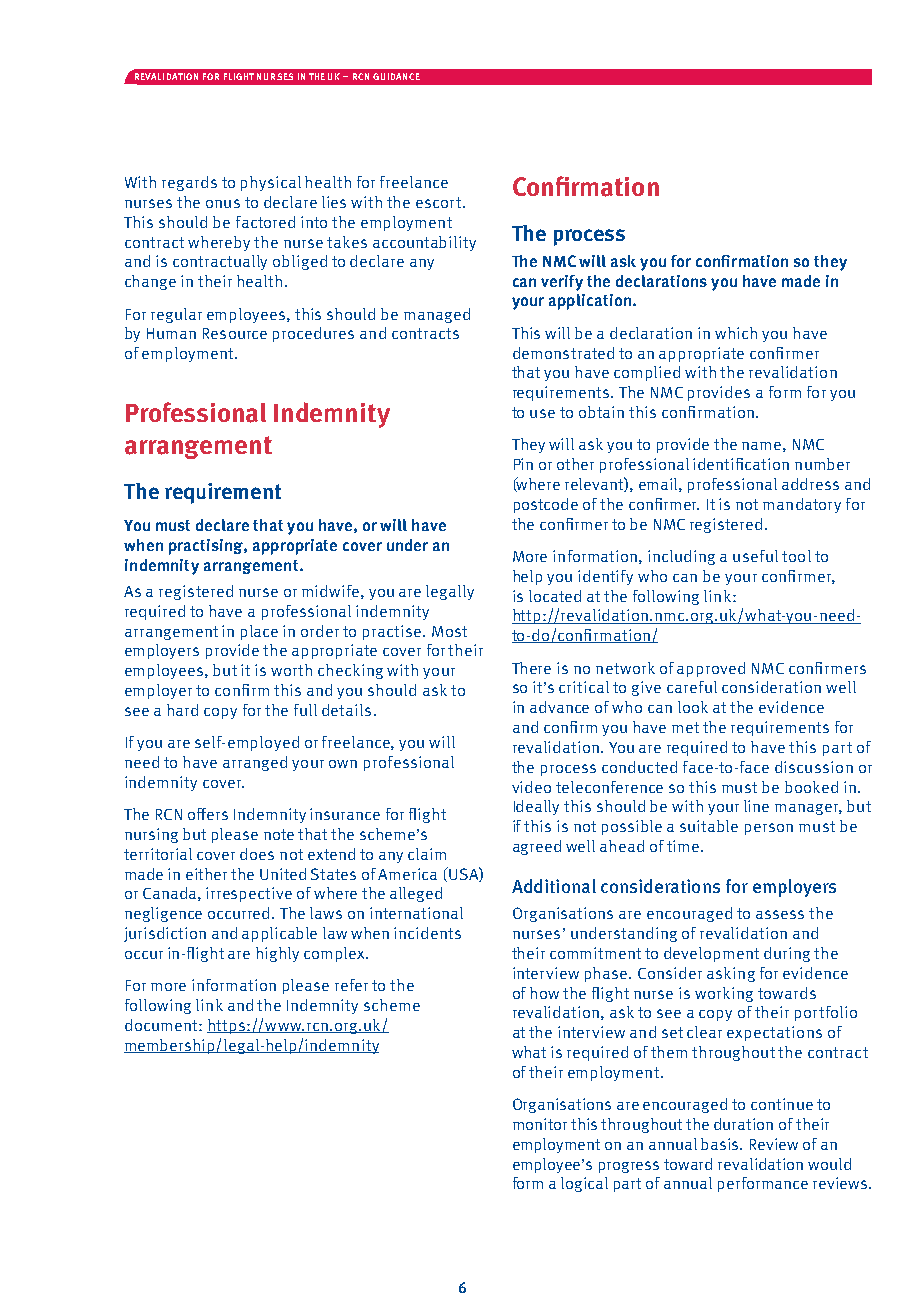 The image size is (924, 1311). What do you see at coordinates (162, 1025) in the document?
I see `document` at bounding box center [162, 1025].
